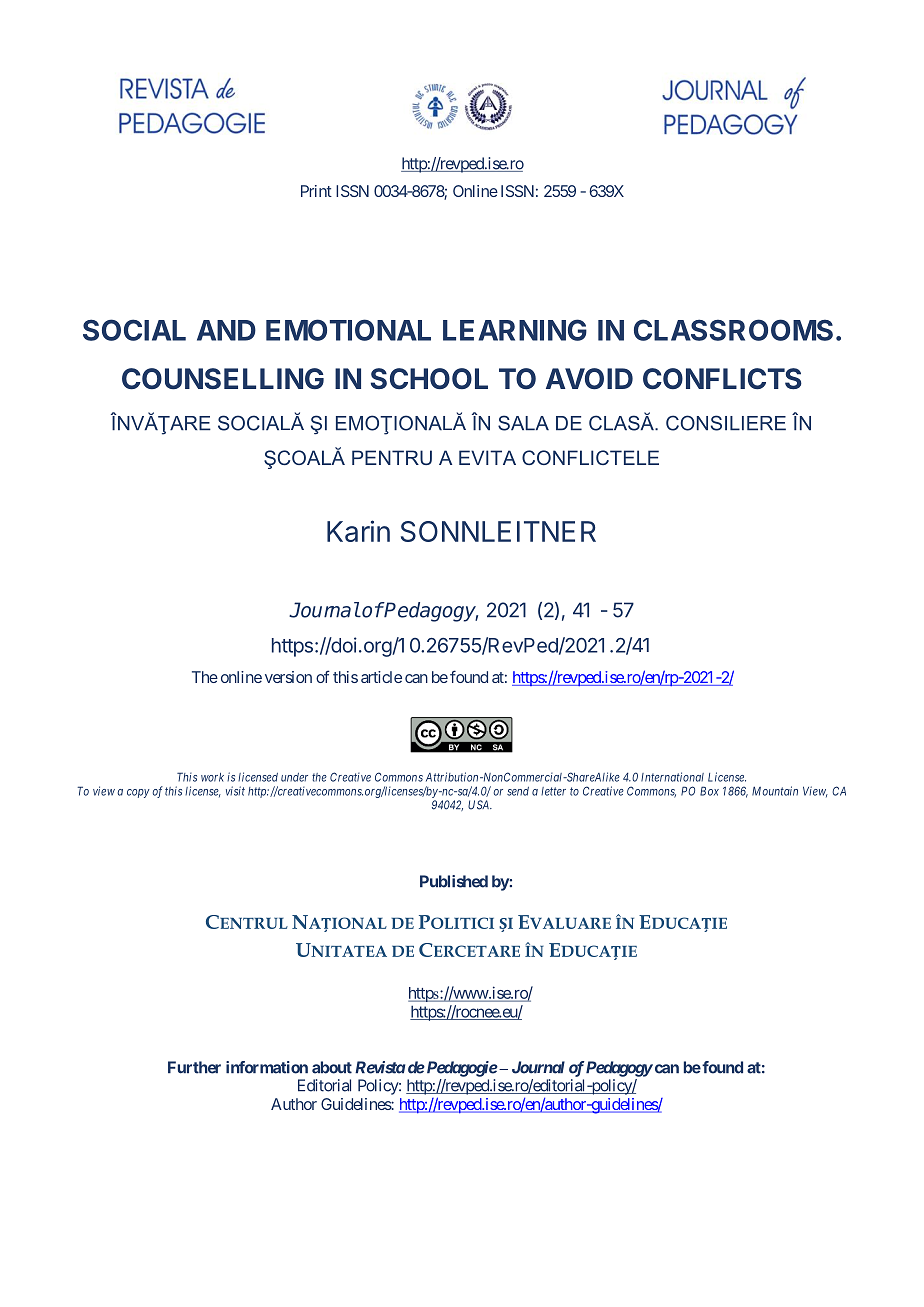 The image size is (924, 1307). I want to click on CONFLICTS, so click(722, 379).
